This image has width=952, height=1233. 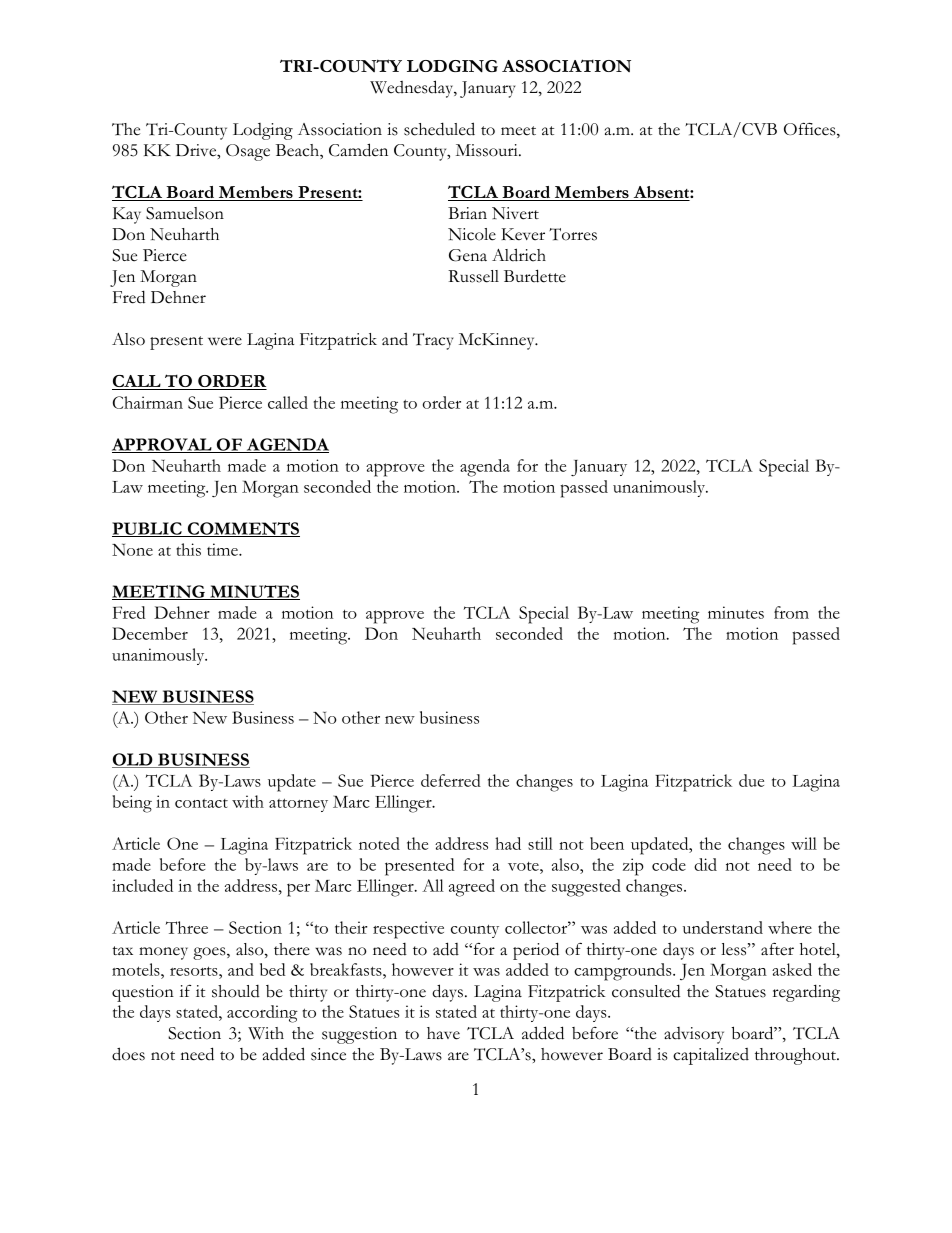 What do you see at coordinates (133, 760) in the image?
I see `OLD` at bounding box center [133, 760].
